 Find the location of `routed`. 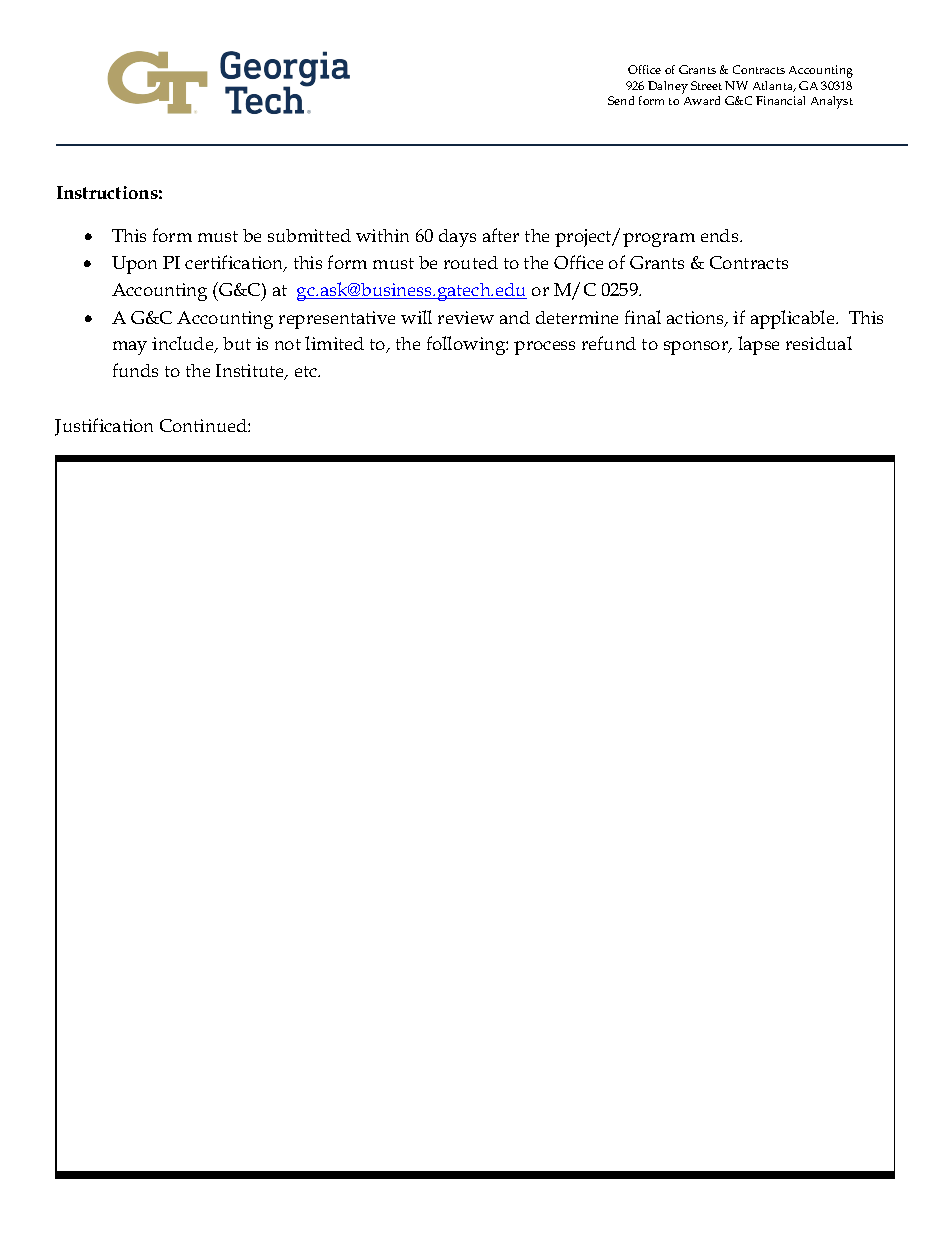

routed is located at coordinates (471, 262).
